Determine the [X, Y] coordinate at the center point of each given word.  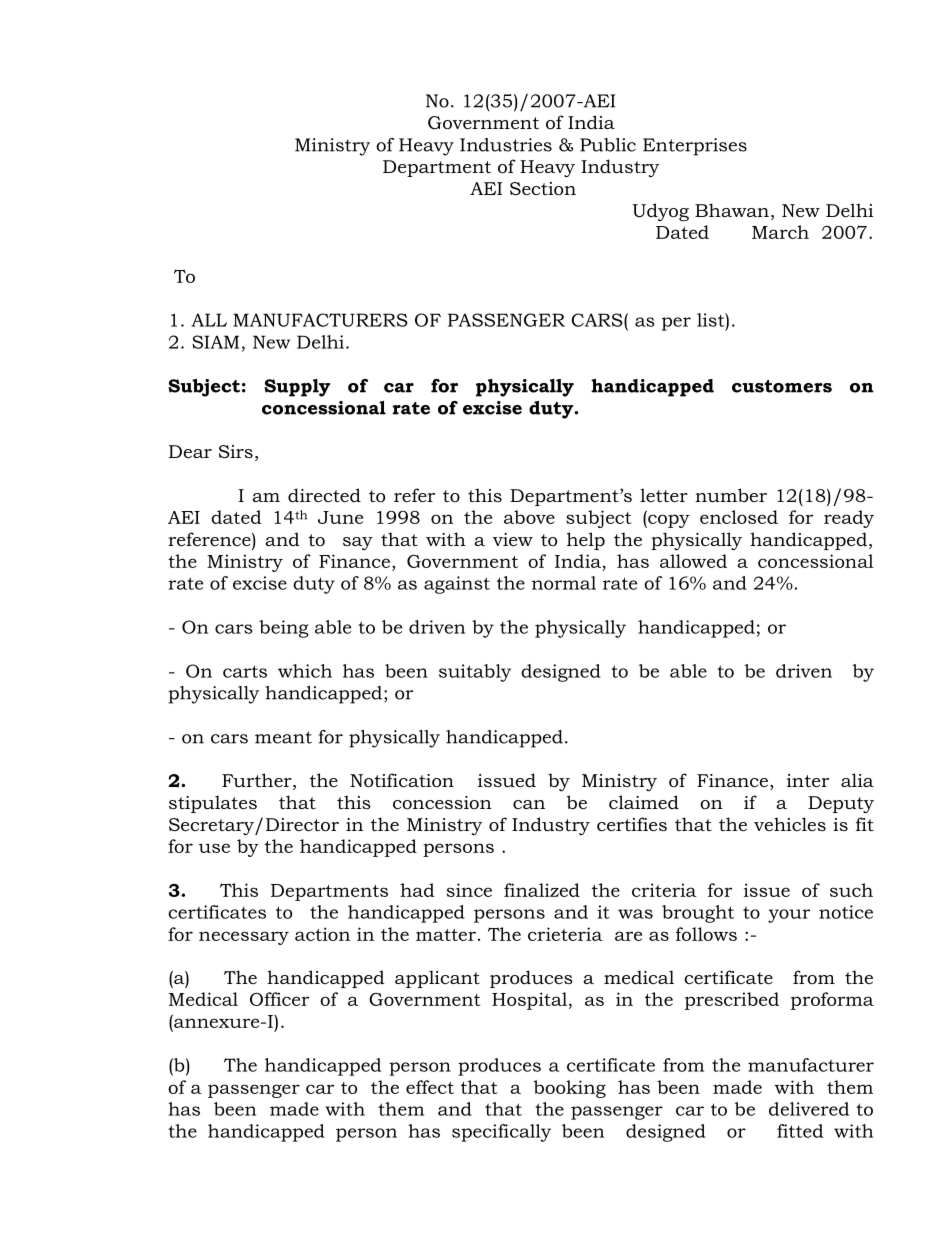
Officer [279, 999]
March [780, 232]
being [284, 629]
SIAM [215, 342]
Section [543, 189]
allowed [693, 561]
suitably [475, 673]
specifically [501, 1133]
